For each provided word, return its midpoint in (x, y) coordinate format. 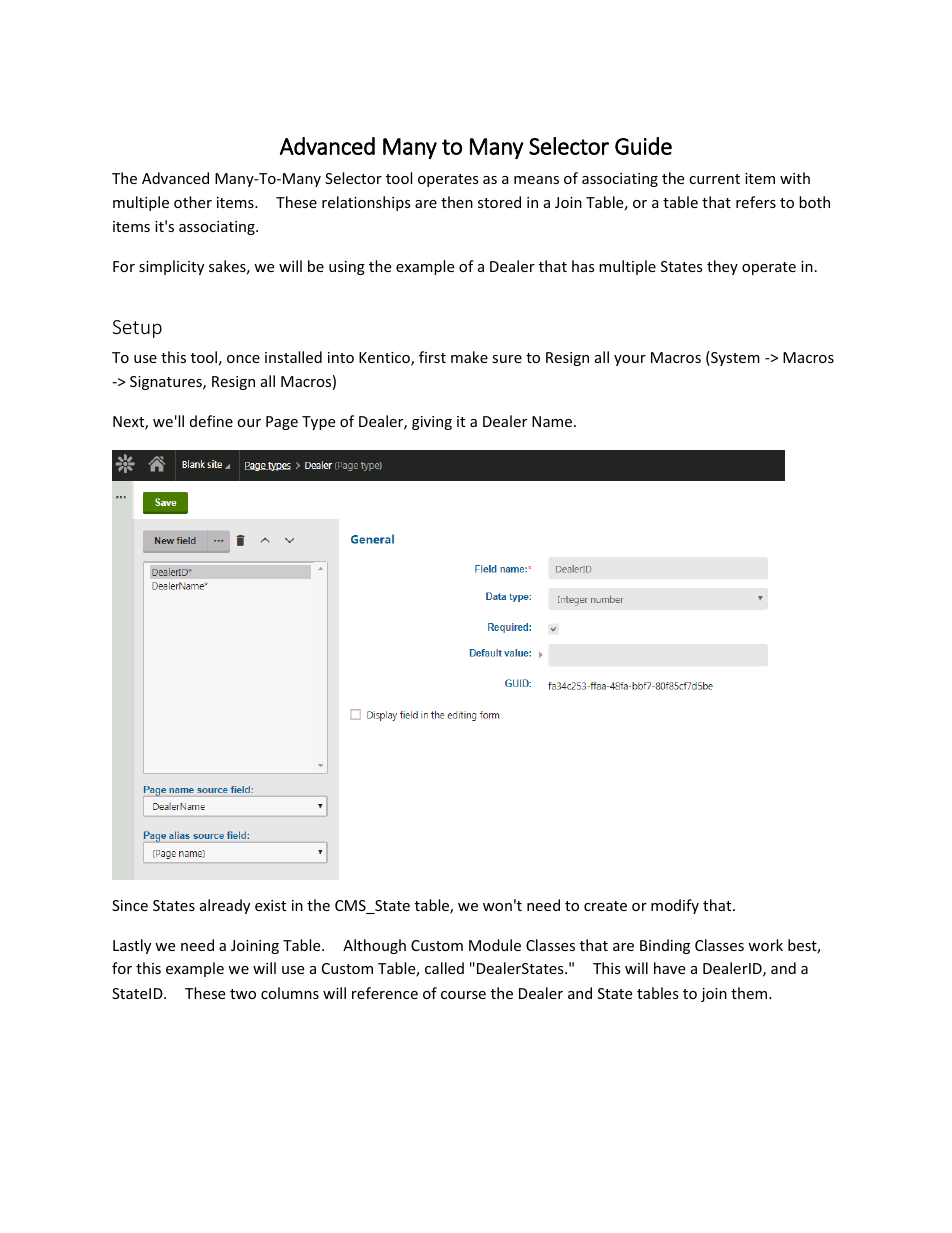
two (243, 994)
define (211, 421)
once (243, 359)
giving (432, 423)
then (457, 202)
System (734, 358)
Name (553, 421)
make (469, 357)
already (225, 906)
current (714, 179)
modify (675, 906)
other (193, 202)
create (605, 906)
